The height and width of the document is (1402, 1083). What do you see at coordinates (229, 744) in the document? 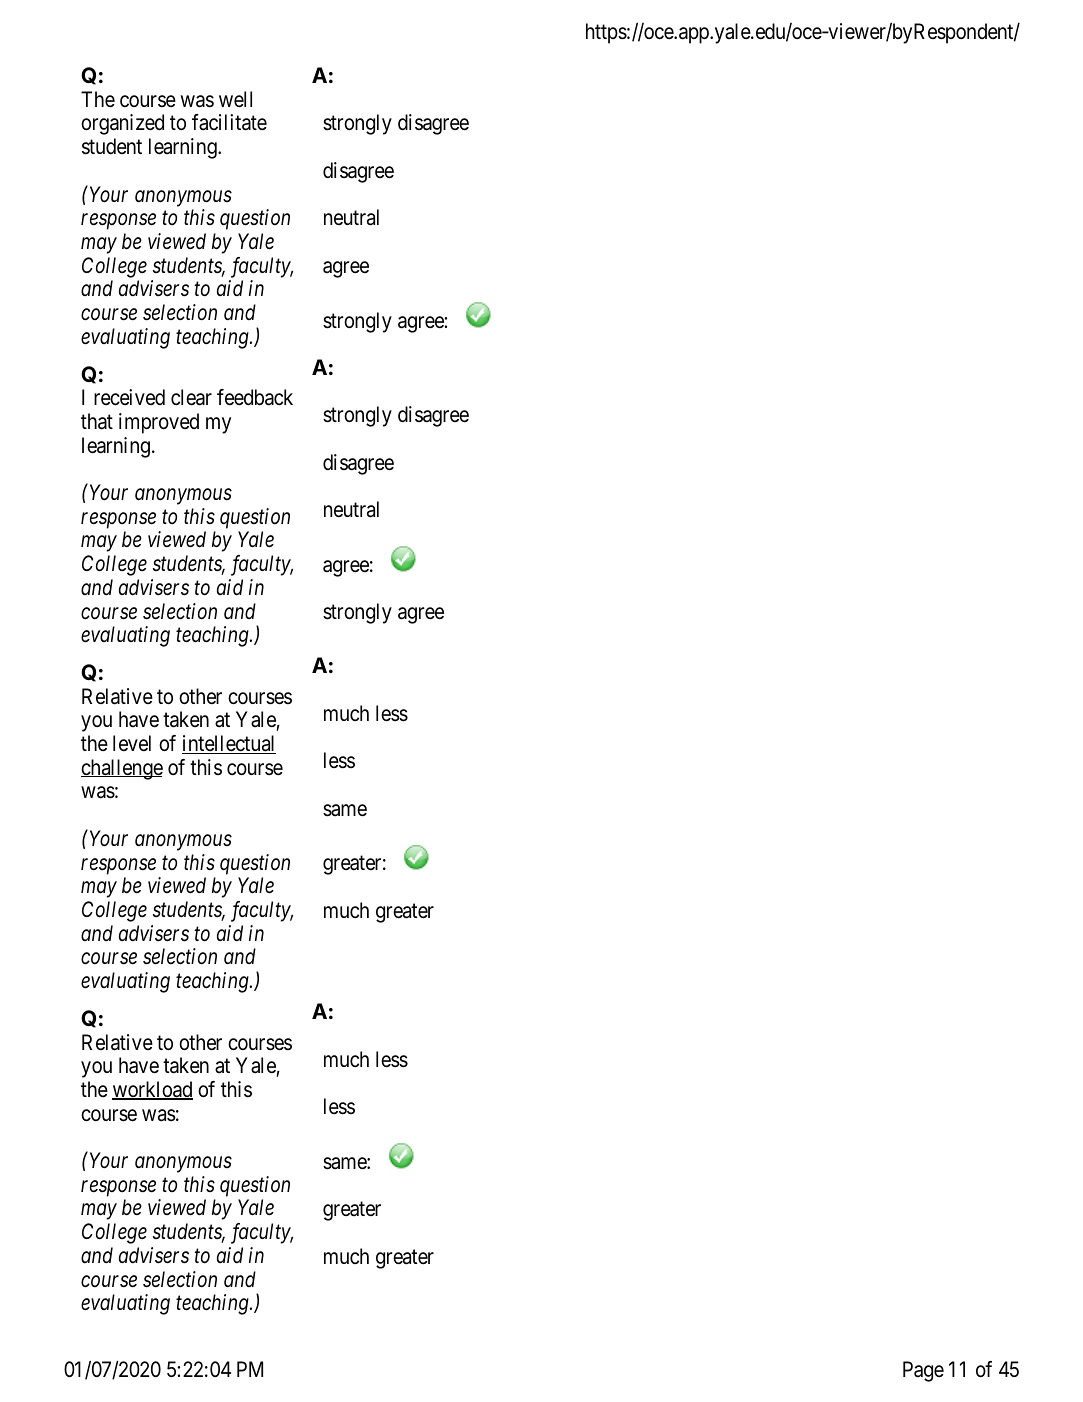
I see `intellectual` at bounding box center [229, 744].
